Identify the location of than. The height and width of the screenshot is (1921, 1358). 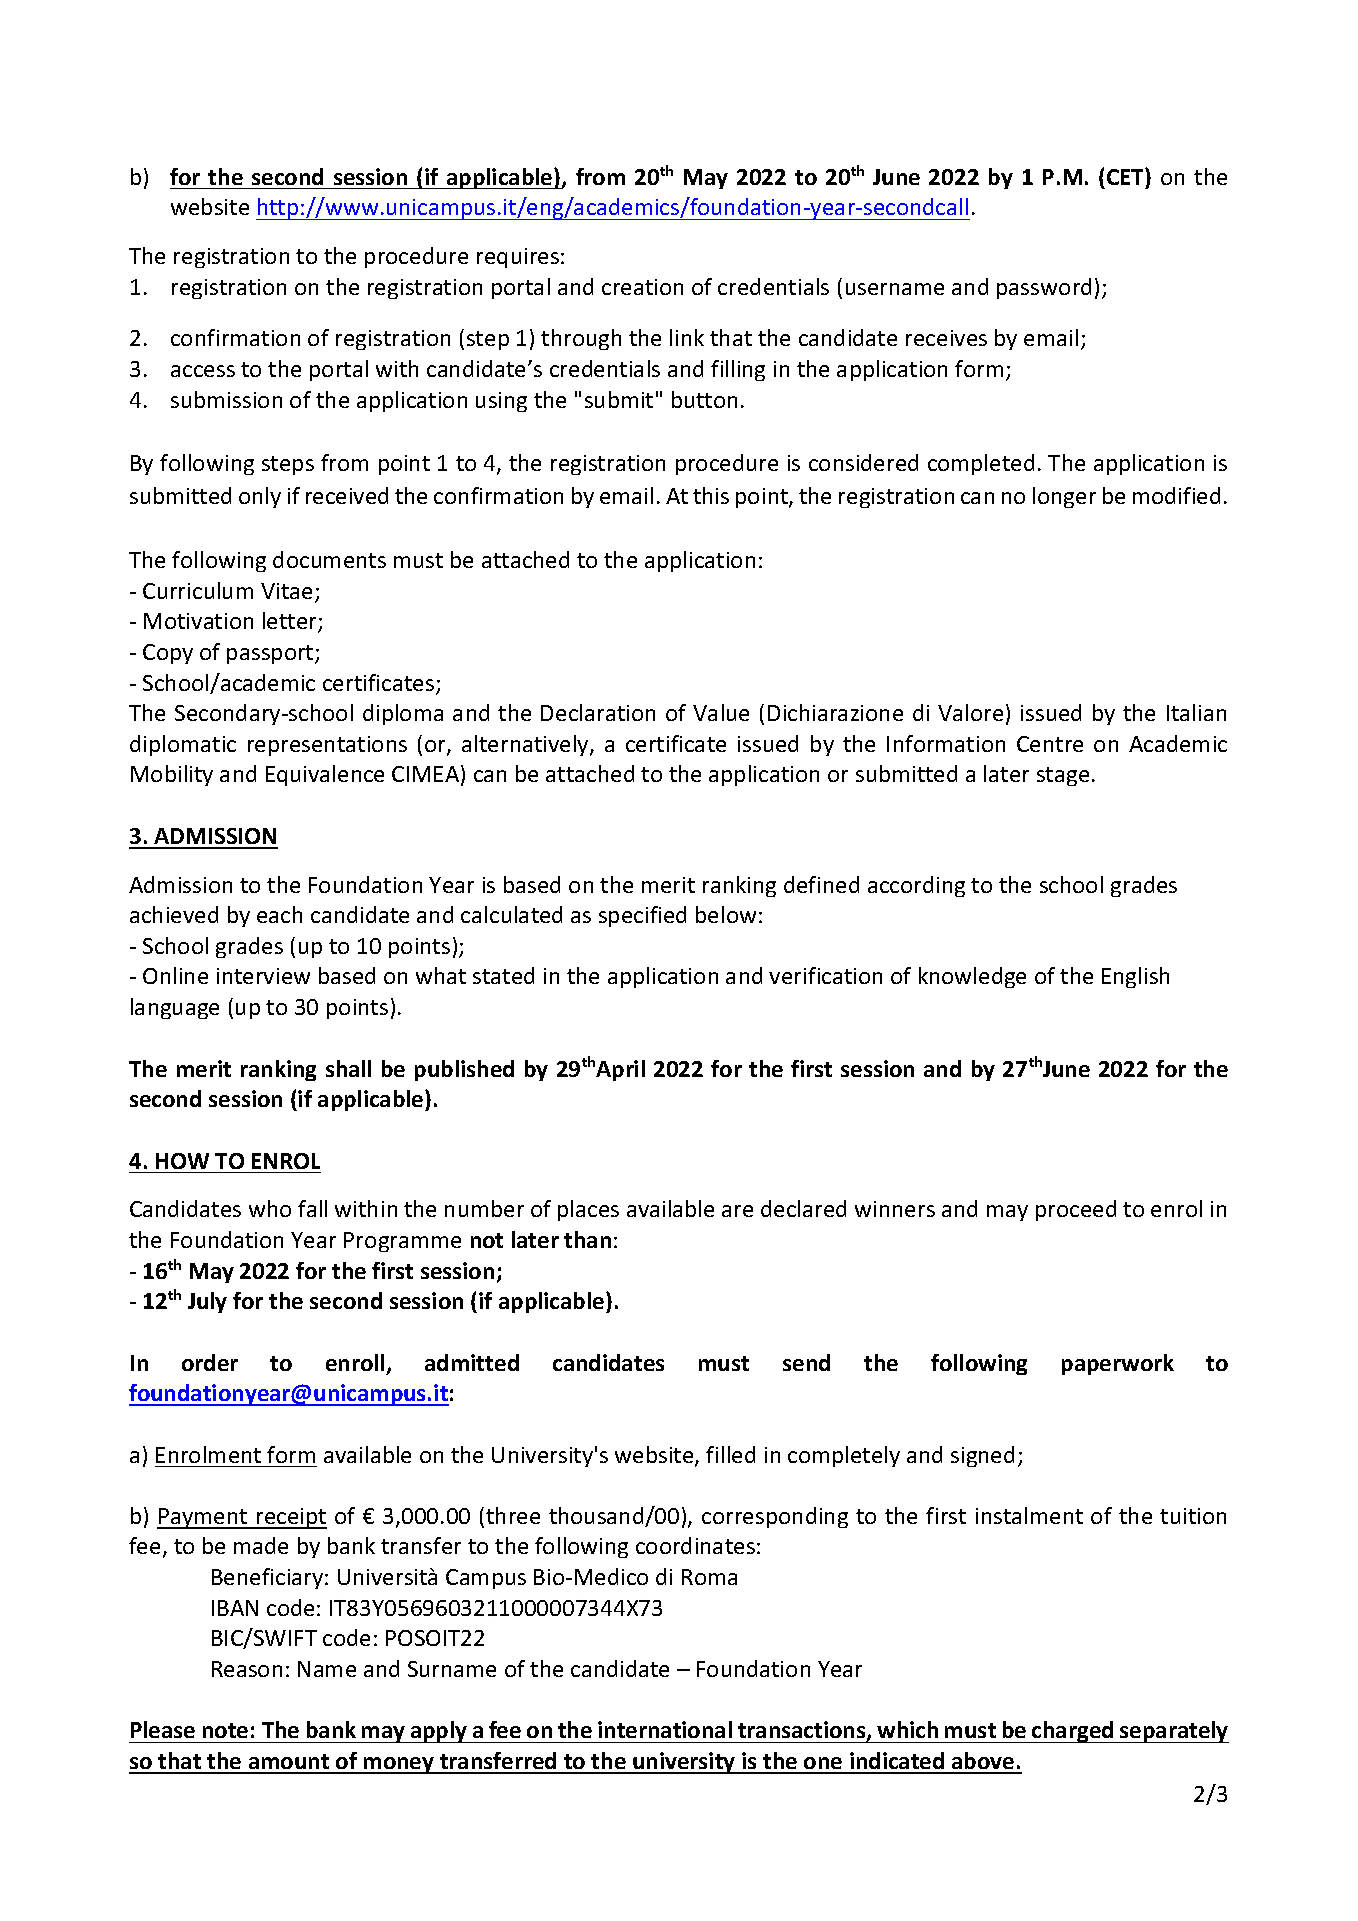
(587, 1239).
